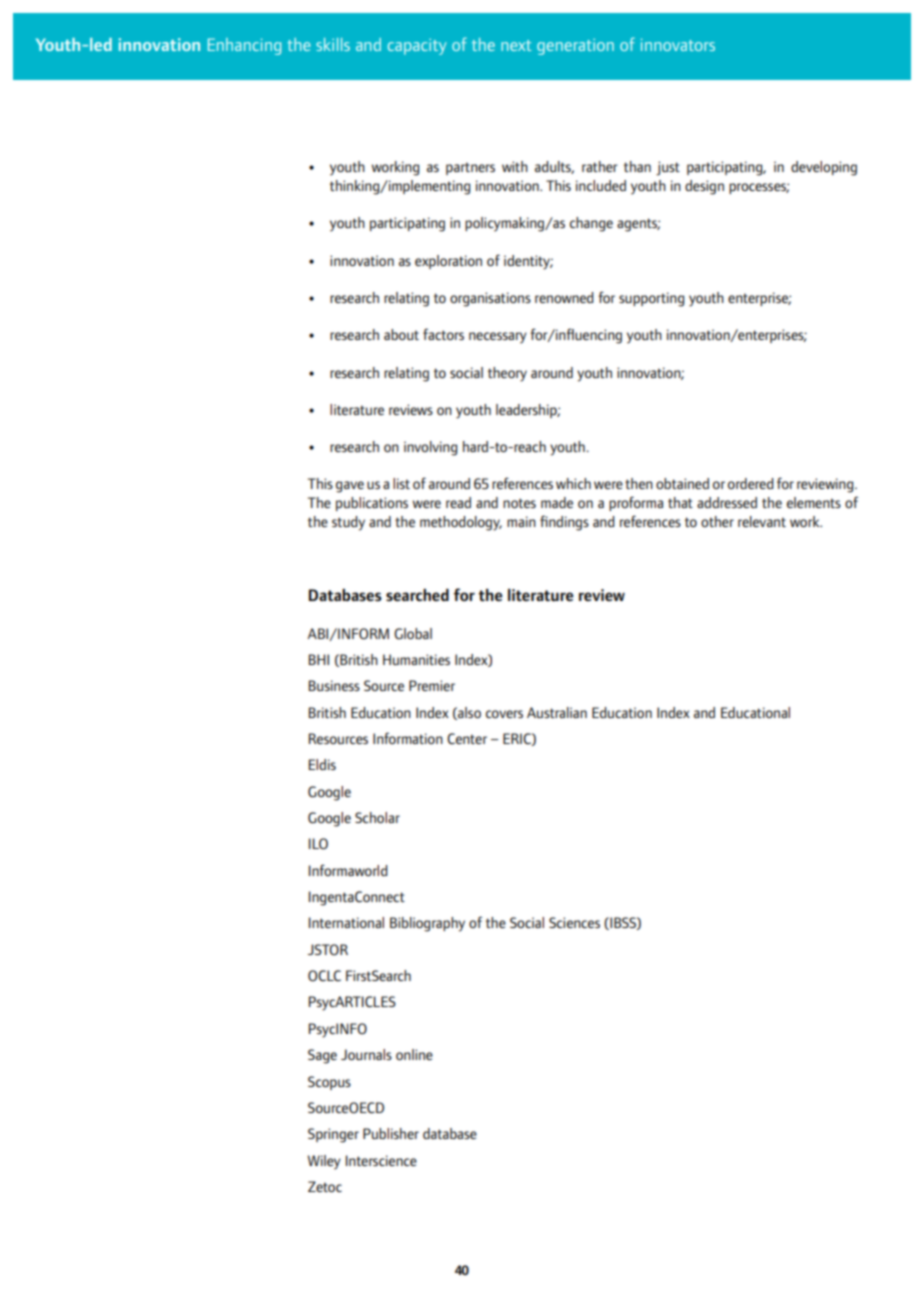  I want to click on innovators, so click(678, 45).
